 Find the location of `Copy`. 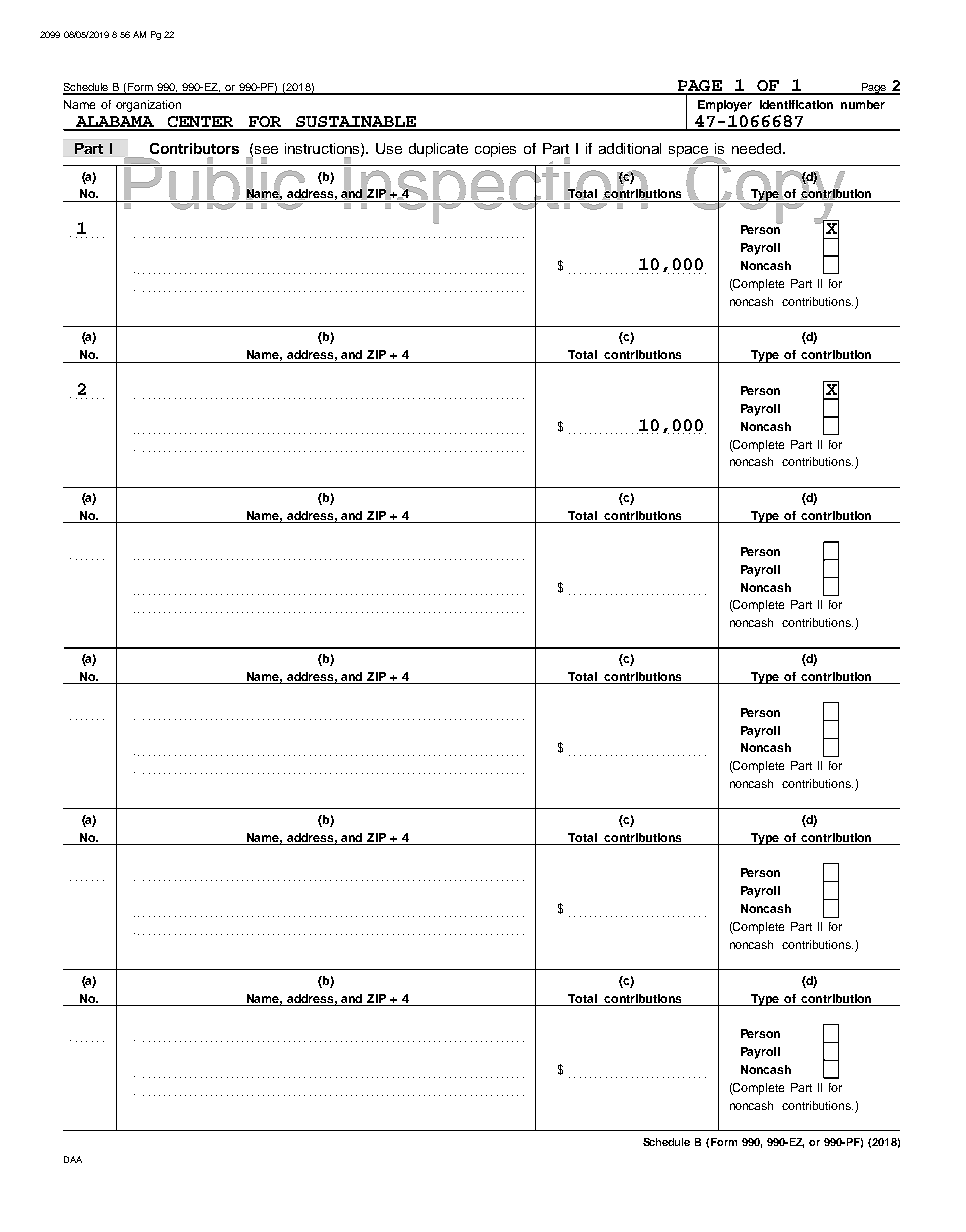

Copy is located at coordinates (766, 191).
